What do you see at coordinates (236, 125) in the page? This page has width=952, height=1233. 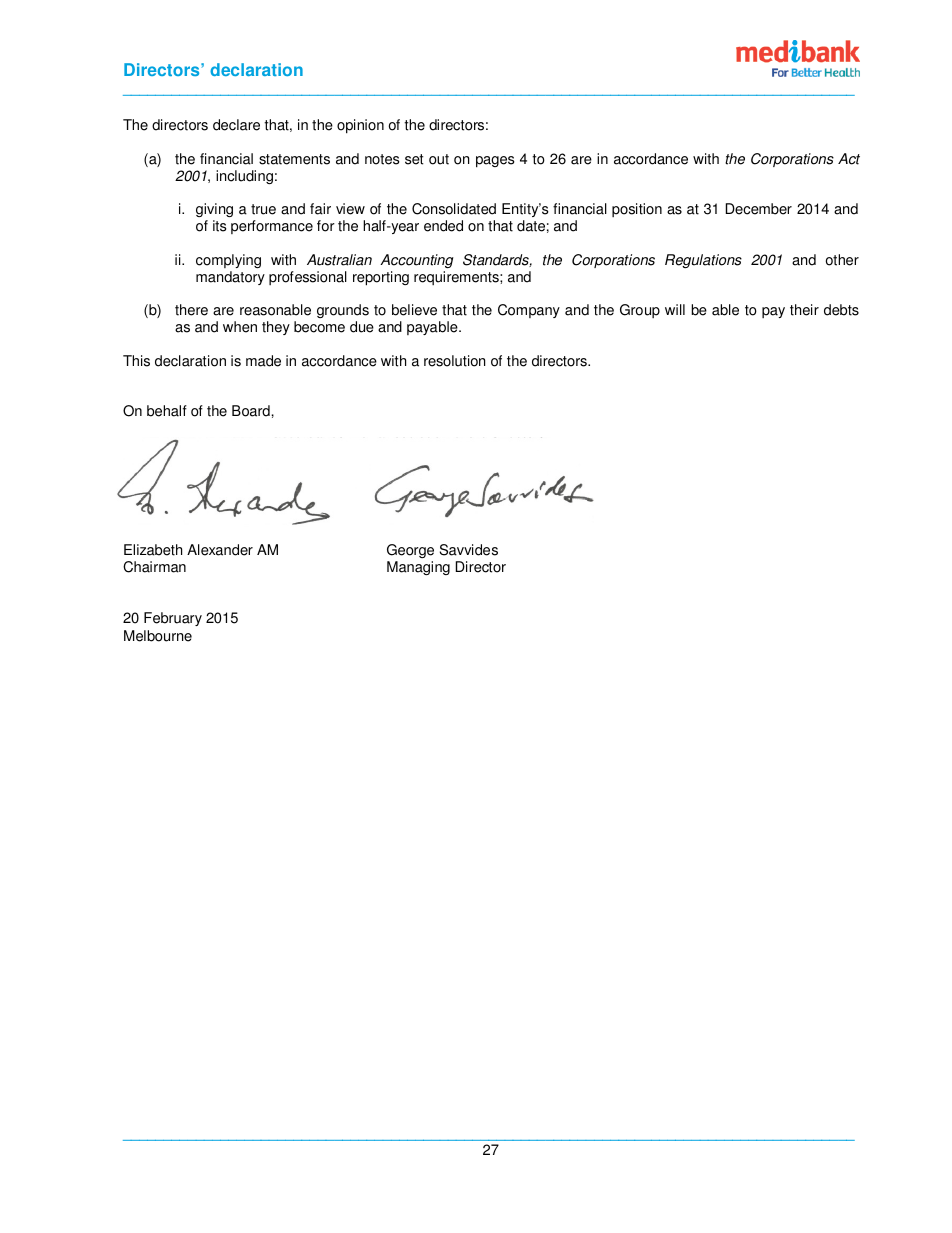 I see `declare` at bounding box center [236, 125].
